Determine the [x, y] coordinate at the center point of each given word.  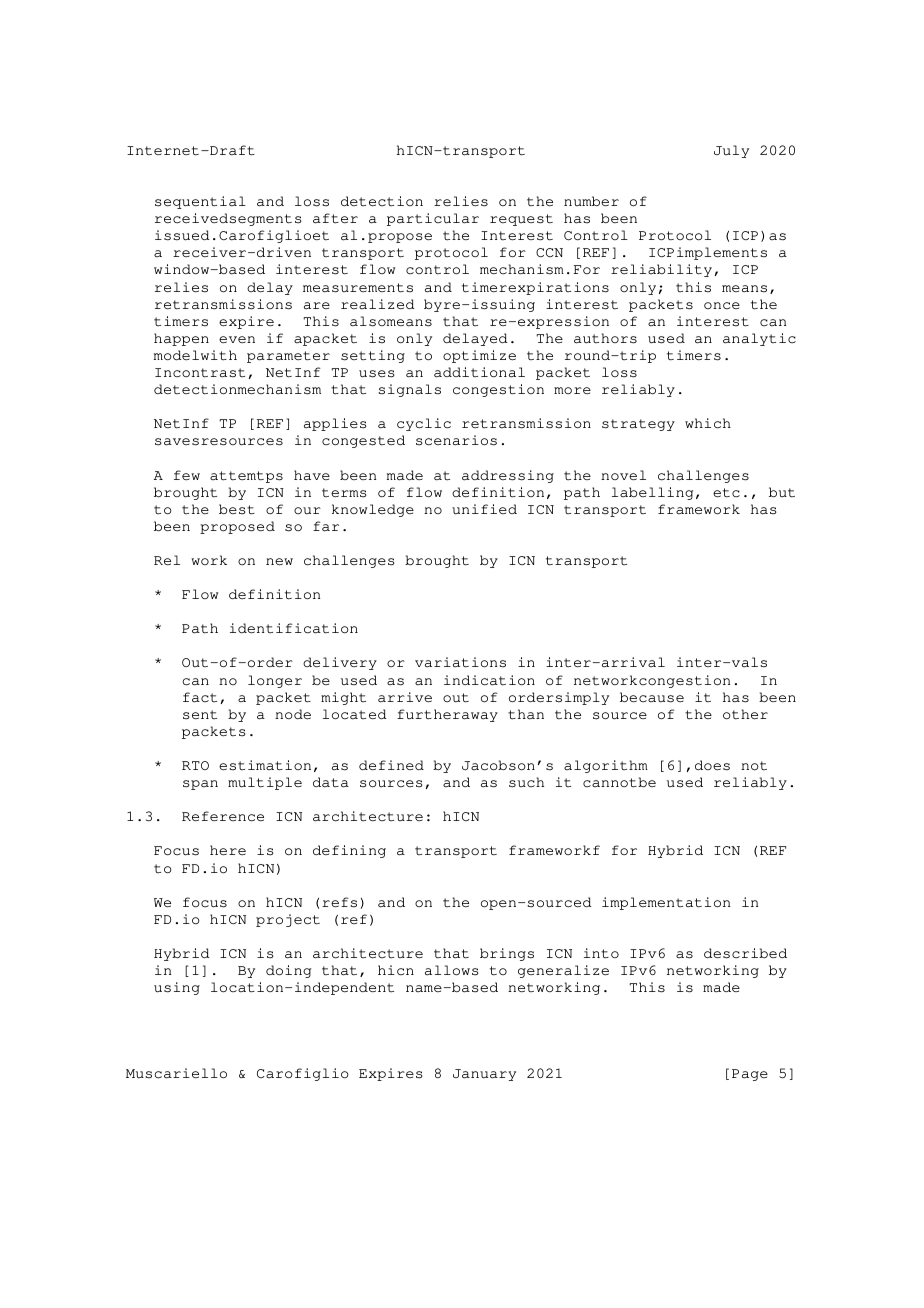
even [237, 340]
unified [484, 509]
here [228, 850]
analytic [759, 339]
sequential [200, 202]
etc [726, 493]
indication [489, 680]
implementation [666, 903]
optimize [479, 356]
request [521, 220]
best [237, 509]
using [177, 988]
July [731, 151]
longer [275, 681]
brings [507, 954]
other [745, 714]
